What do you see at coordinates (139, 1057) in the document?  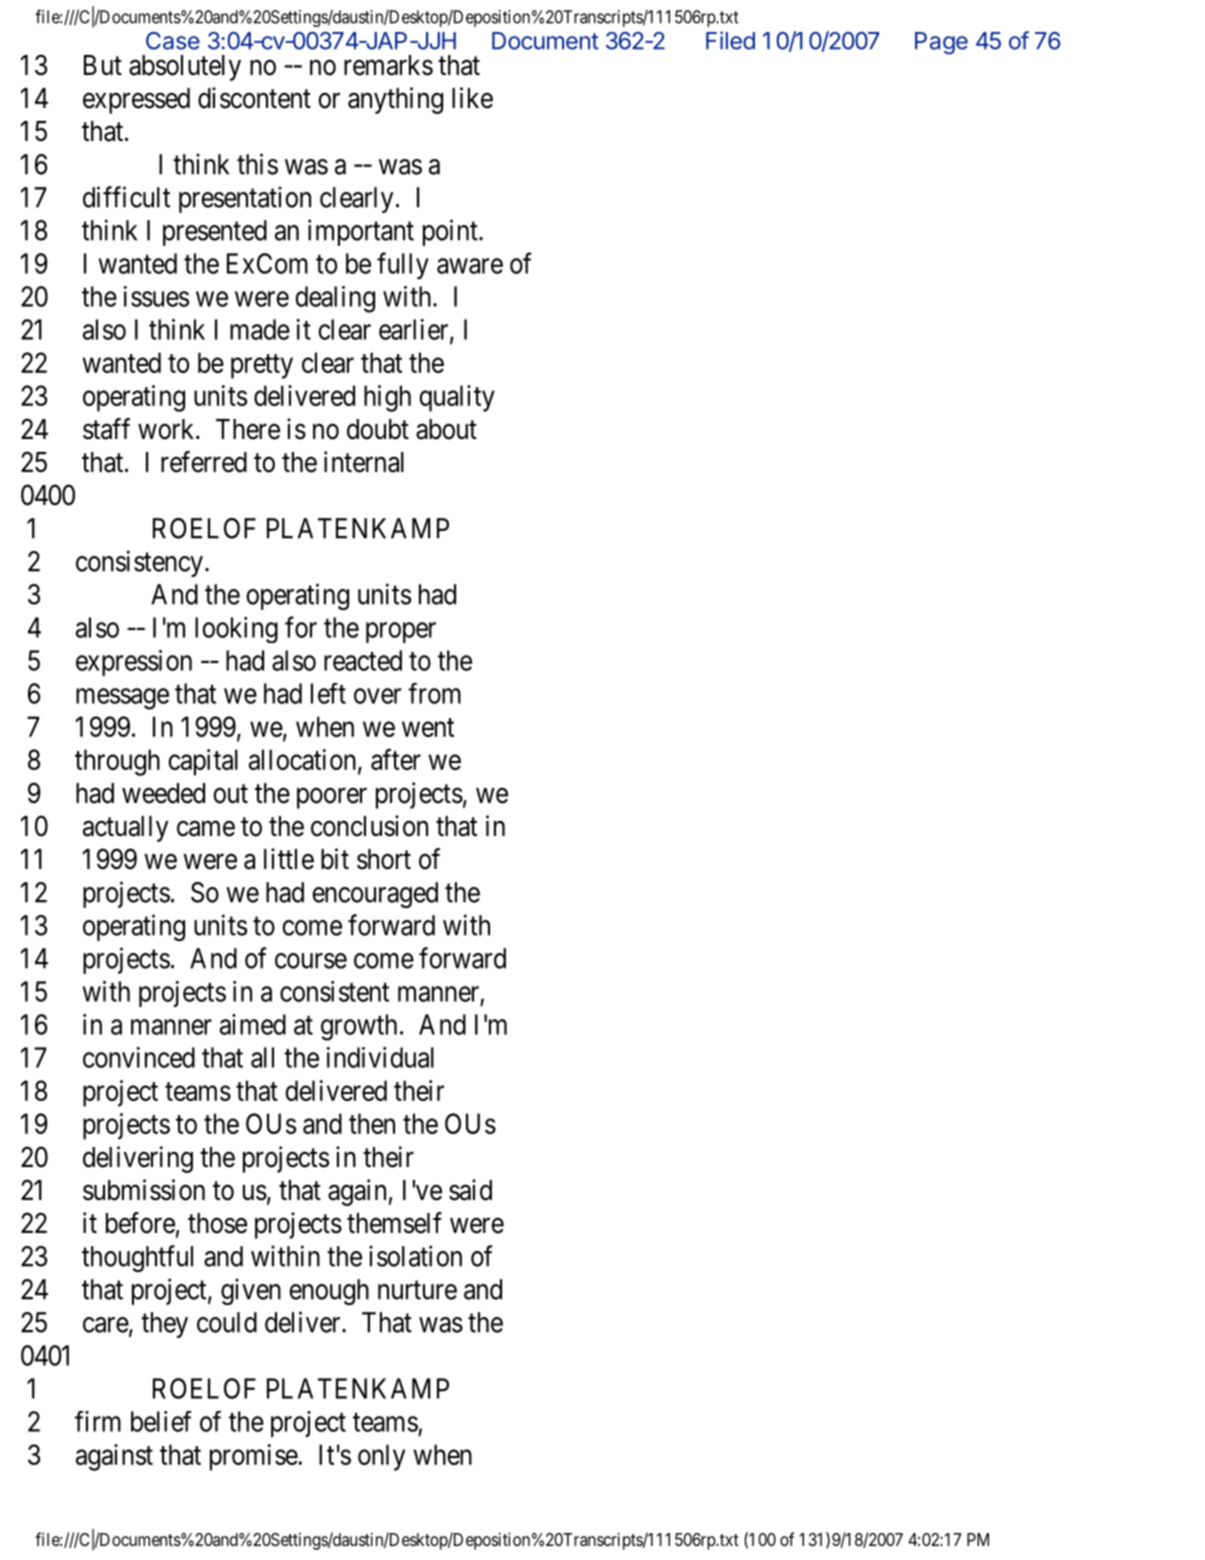 I see `convinced` at bounding box center [139, 1057].
